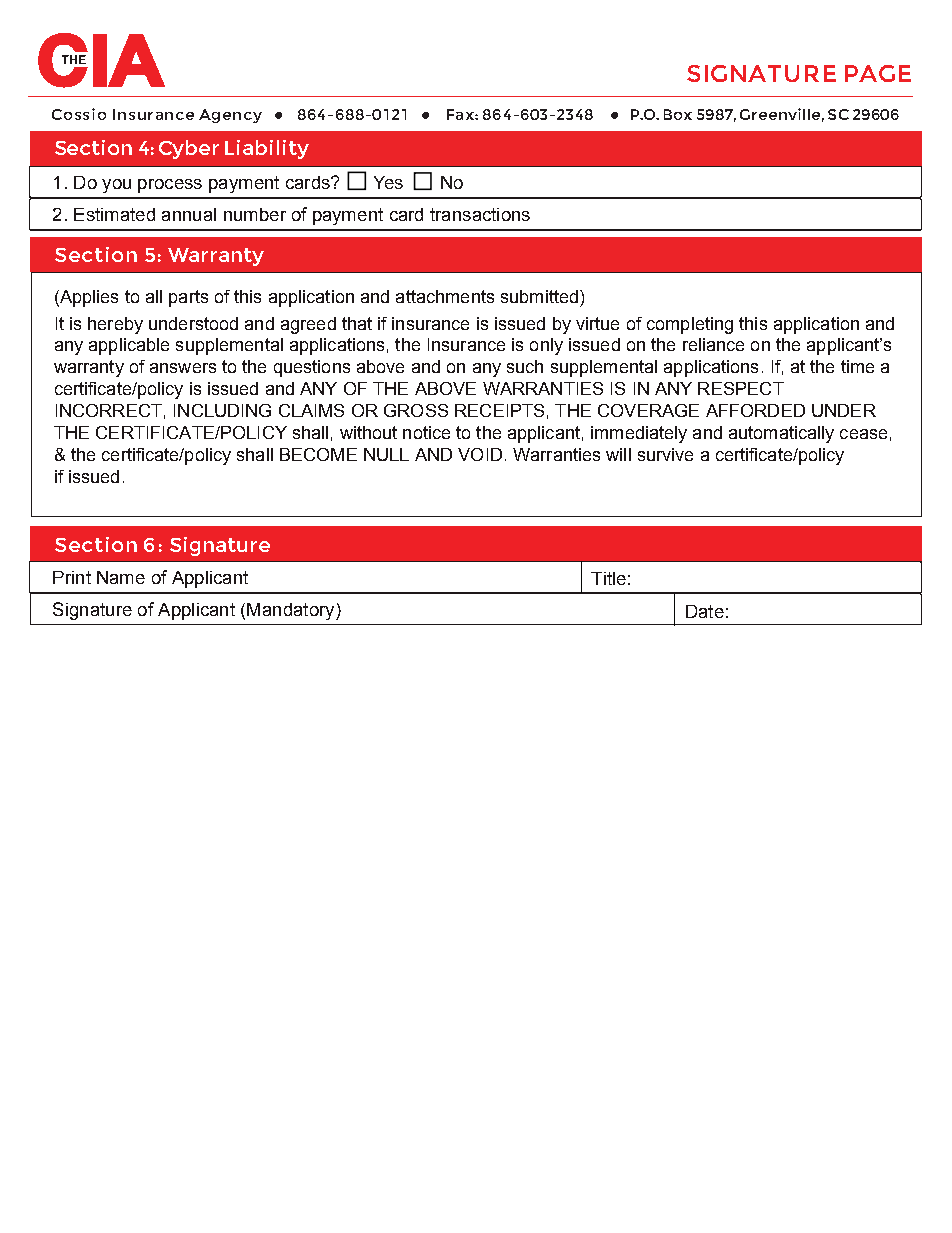 The image size is (952, 1233). Describe the element at coordinates (230, 116) in the screenshot. I see `Agency` at that location.
